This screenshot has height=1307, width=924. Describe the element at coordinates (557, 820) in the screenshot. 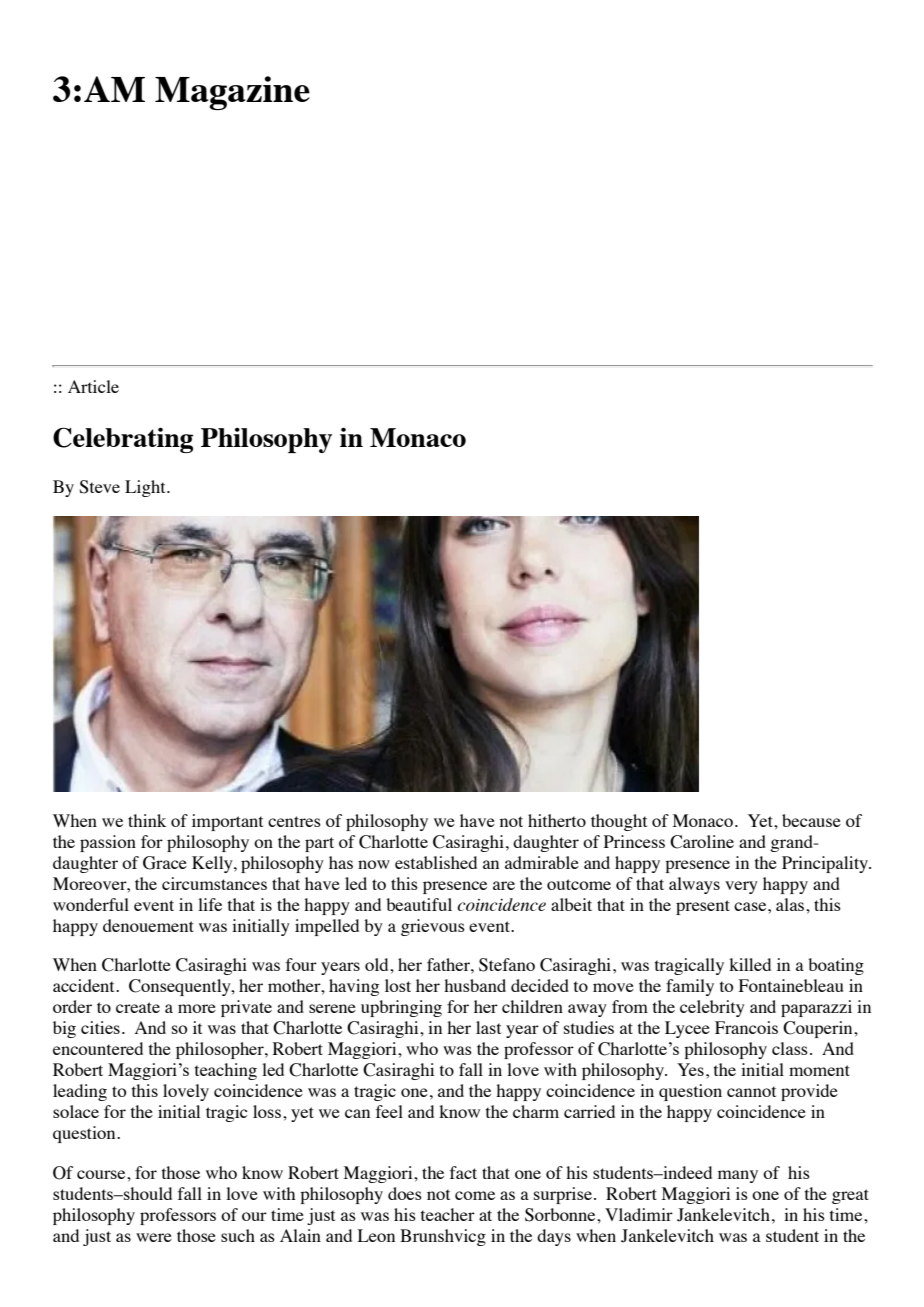

I see `hitherto` at that location.
